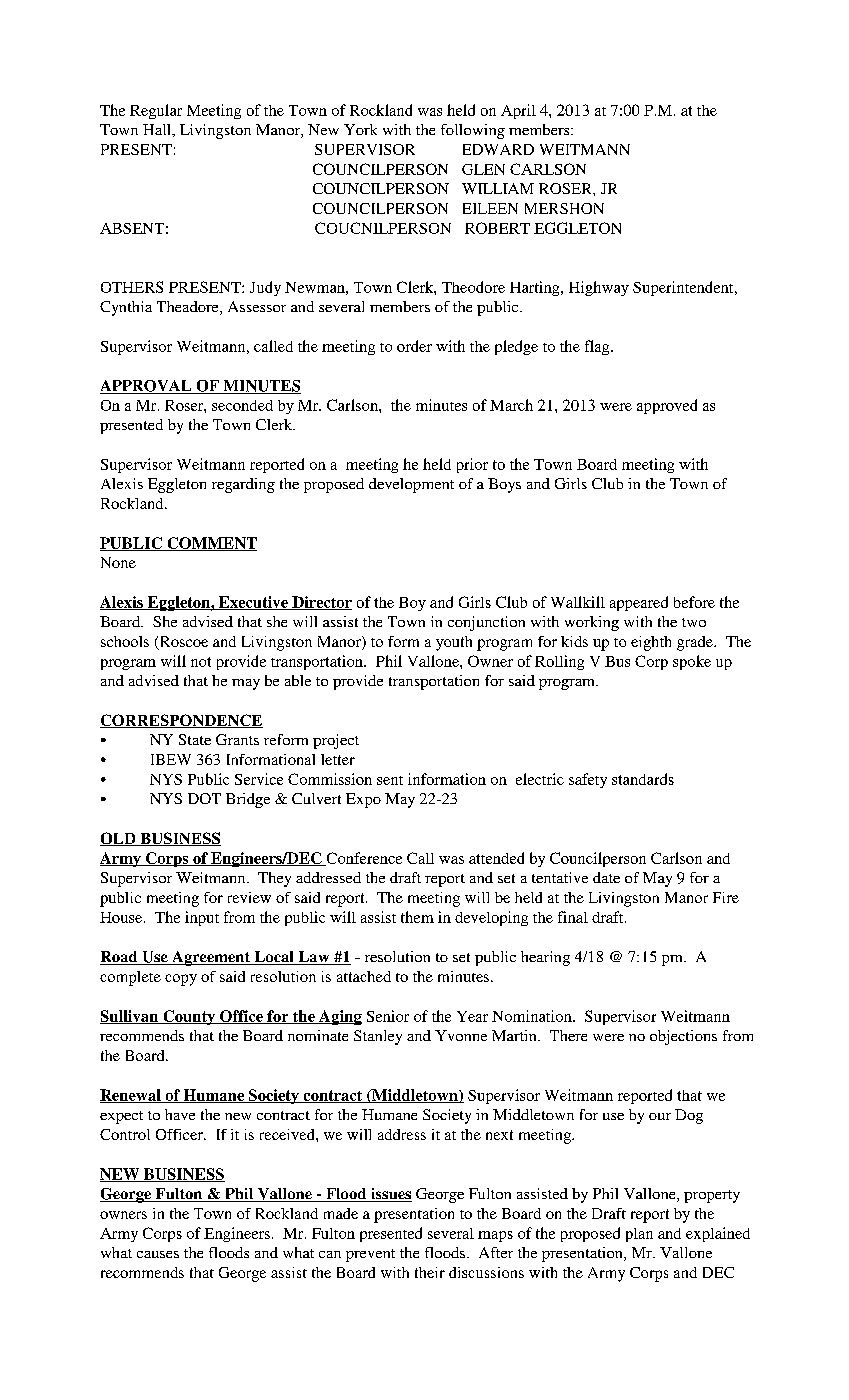 Image resolution: width=849 pixels, height=1400 pixels. Describe the element at coordinates (202, 918) in the document. I see `input` at that location.
